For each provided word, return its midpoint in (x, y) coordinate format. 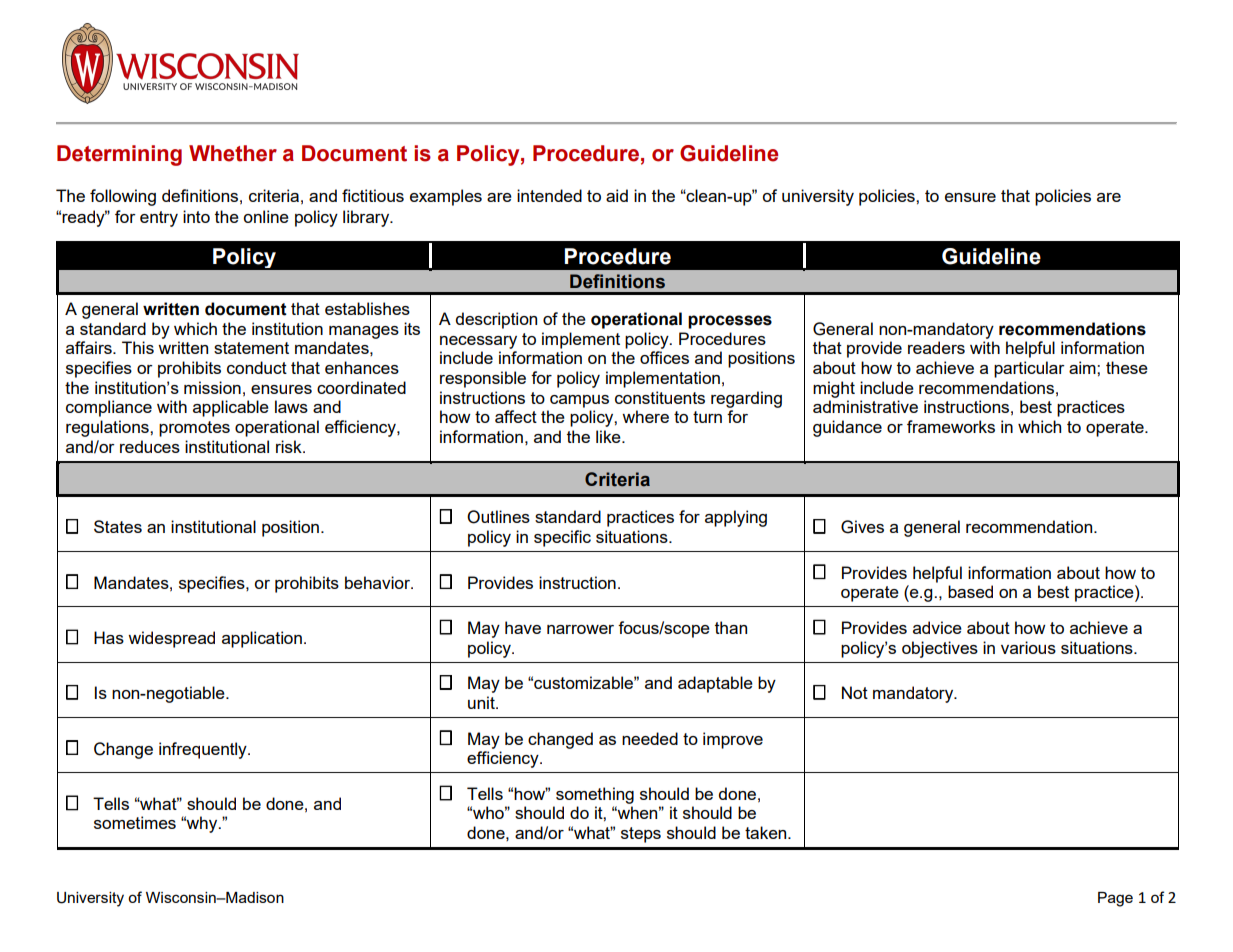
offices (664, 357)
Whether (233, 153)
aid (617, 195)
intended (549, 195)
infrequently (204, 750)
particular (1029, 369)
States (118, 526)
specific (562, 538)
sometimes (135, 822)
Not (855, 692)
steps (641, 835)
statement (251, 348)
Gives (862, 527)
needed (650, 738)
